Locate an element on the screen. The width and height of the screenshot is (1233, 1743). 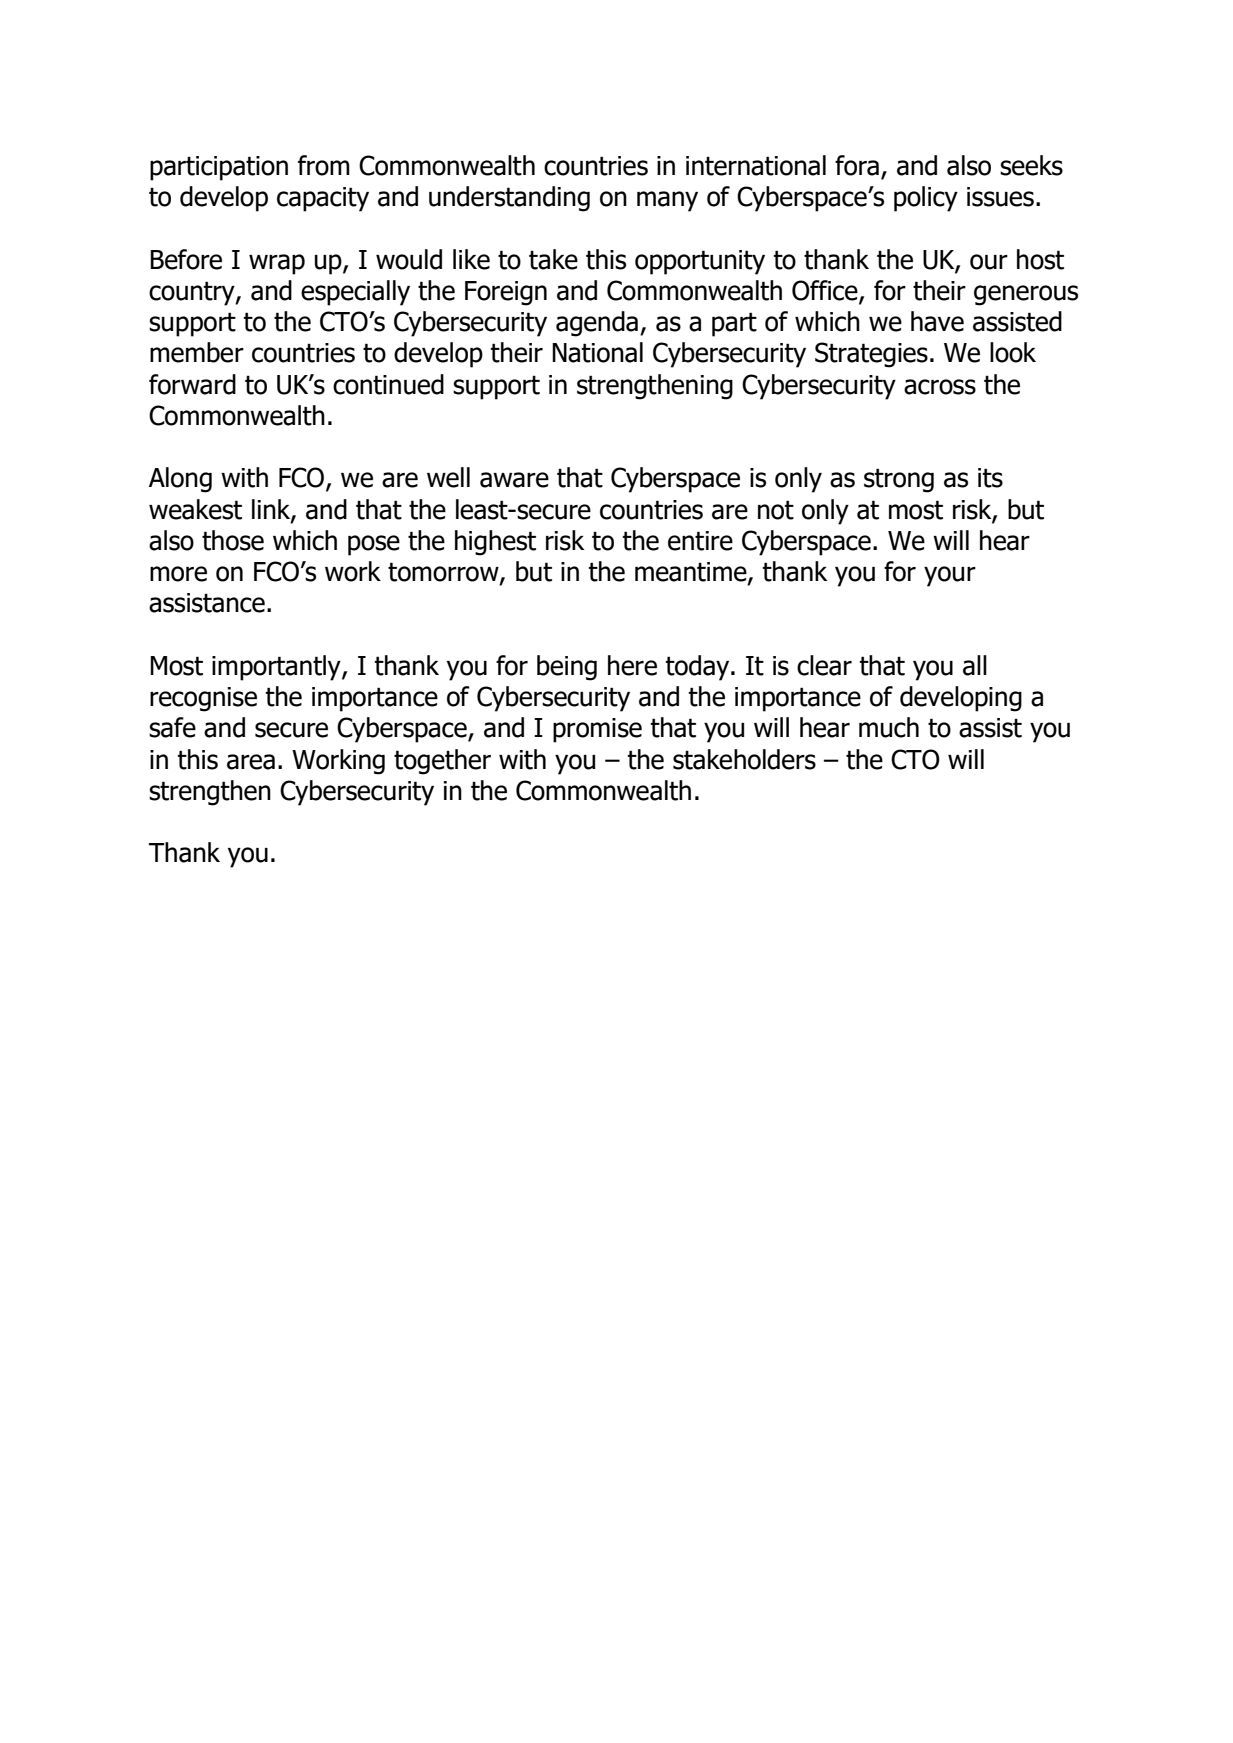
strong is located at coordinates (899, 480).
